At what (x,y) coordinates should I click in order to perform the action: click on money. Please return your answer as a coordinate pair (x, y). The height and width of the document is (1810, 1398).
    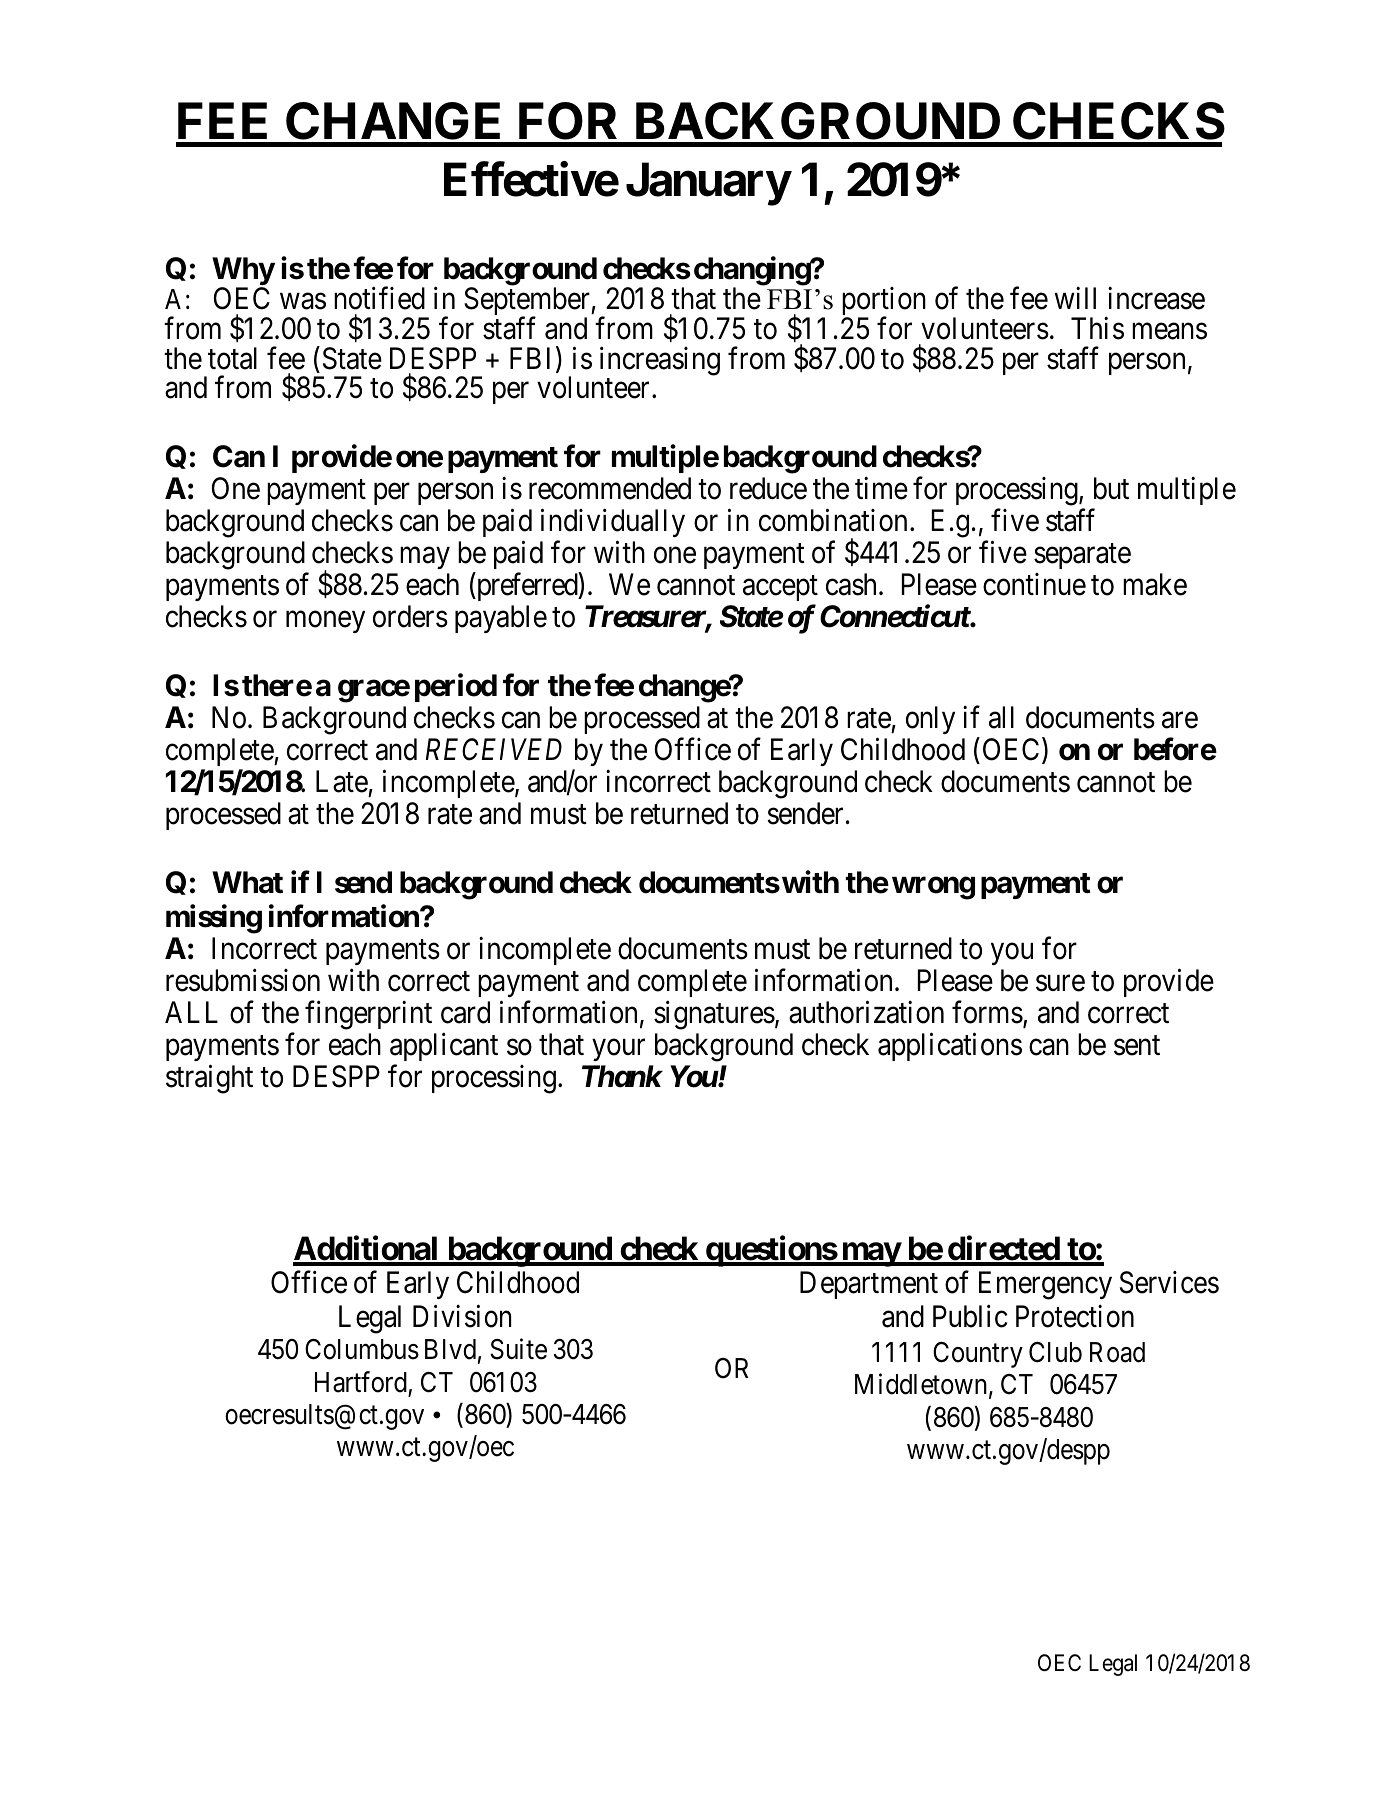
    Looking at the image, I should click on (325, 622).
